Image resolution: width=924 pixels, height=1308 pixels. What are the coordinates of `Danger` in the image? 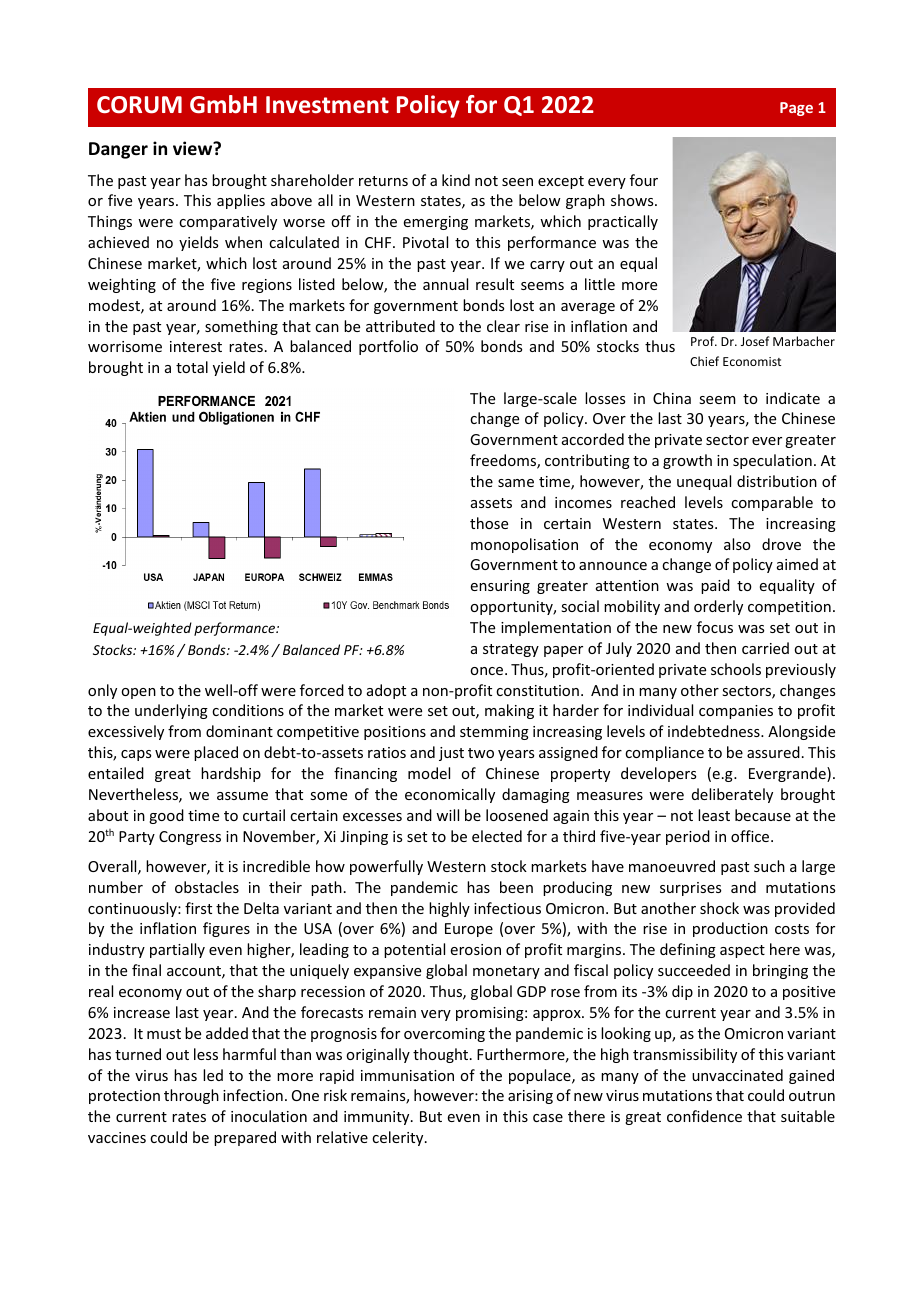 It's located at (118, 150).
